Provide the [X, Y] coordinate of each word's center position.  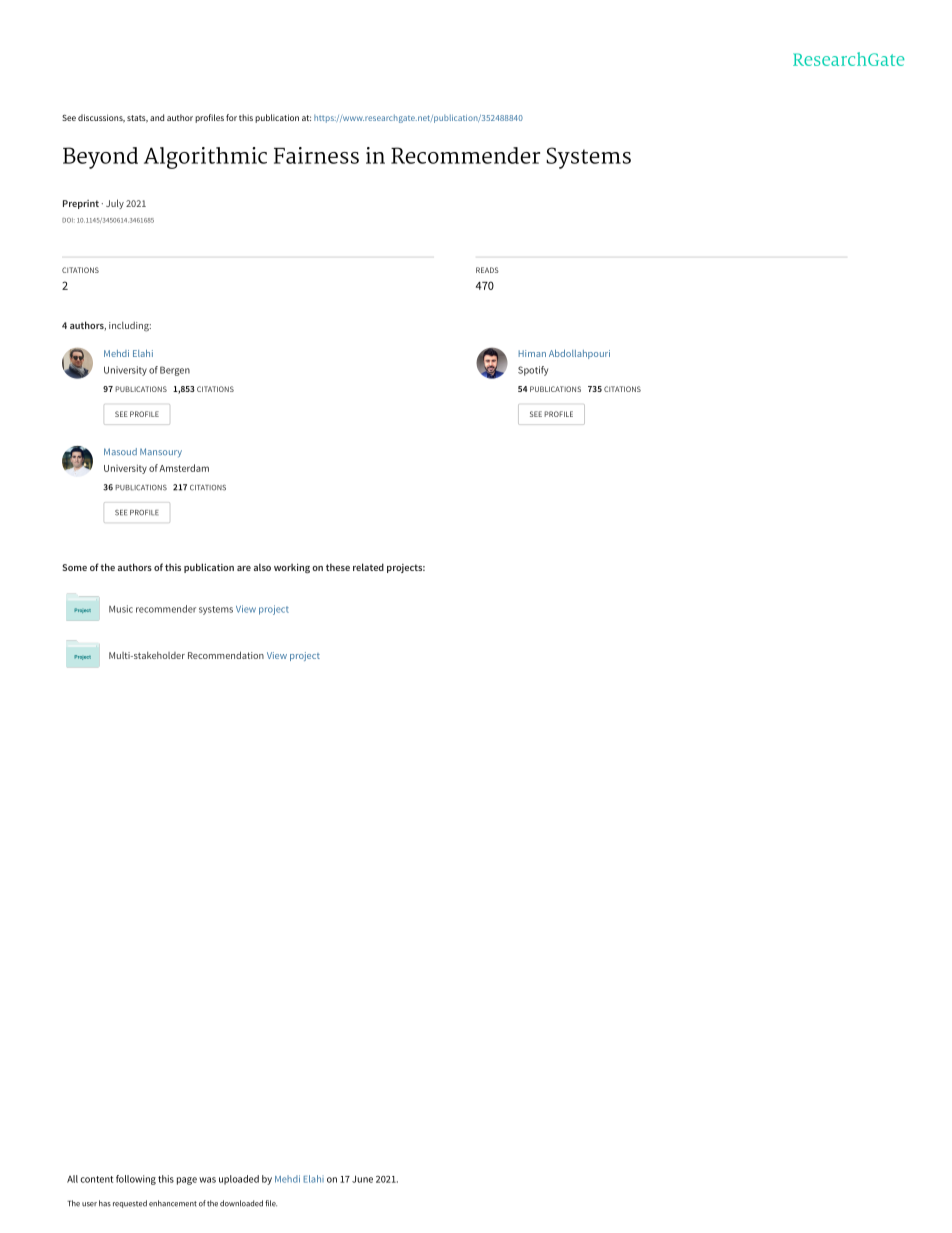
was [207, 1180]
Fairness [316, 155]
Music [121, 609]
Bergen [175, 371]
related [368, 567]
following [136, 1180]
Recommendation [226, 655]
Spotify [533, 371]
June [362, 1179]
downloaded [241, 1203]
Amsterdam [184, 468]
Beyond [100, 158]
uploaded [239, 1180]
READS [487, 270]
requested [130, 1204]
